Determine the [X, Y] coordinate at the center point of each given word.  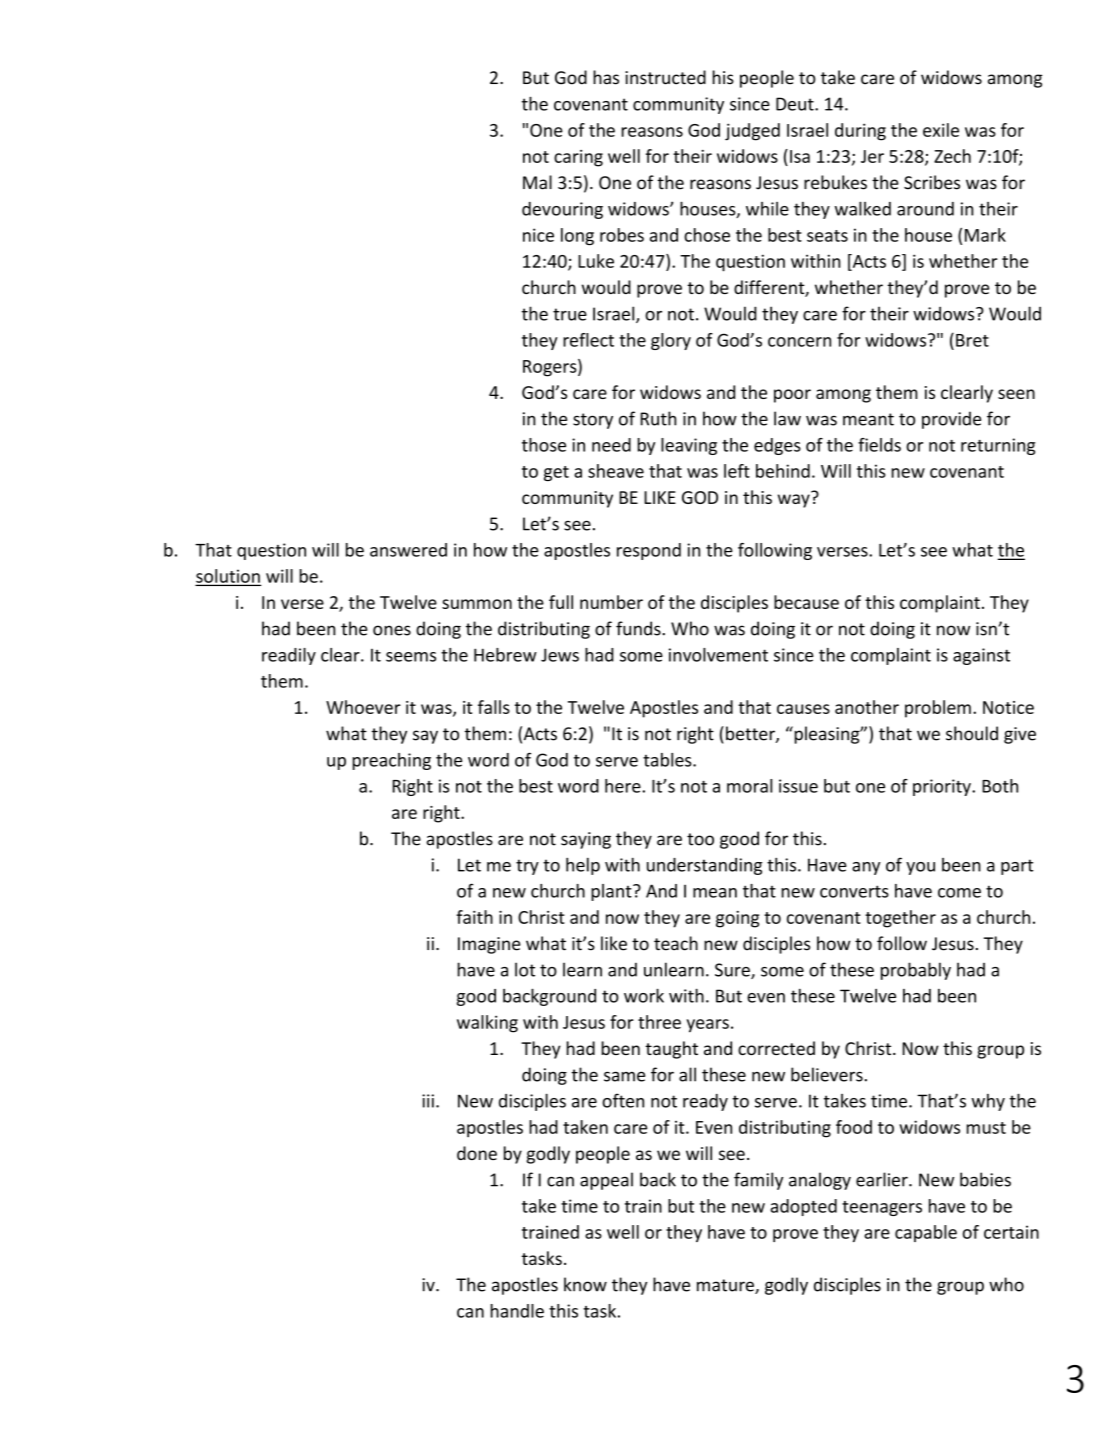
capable [926, 1233]
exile [941, 130]
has [606, 77]
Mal [537, 182]
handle [517, 1311]
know [585, 1284]
